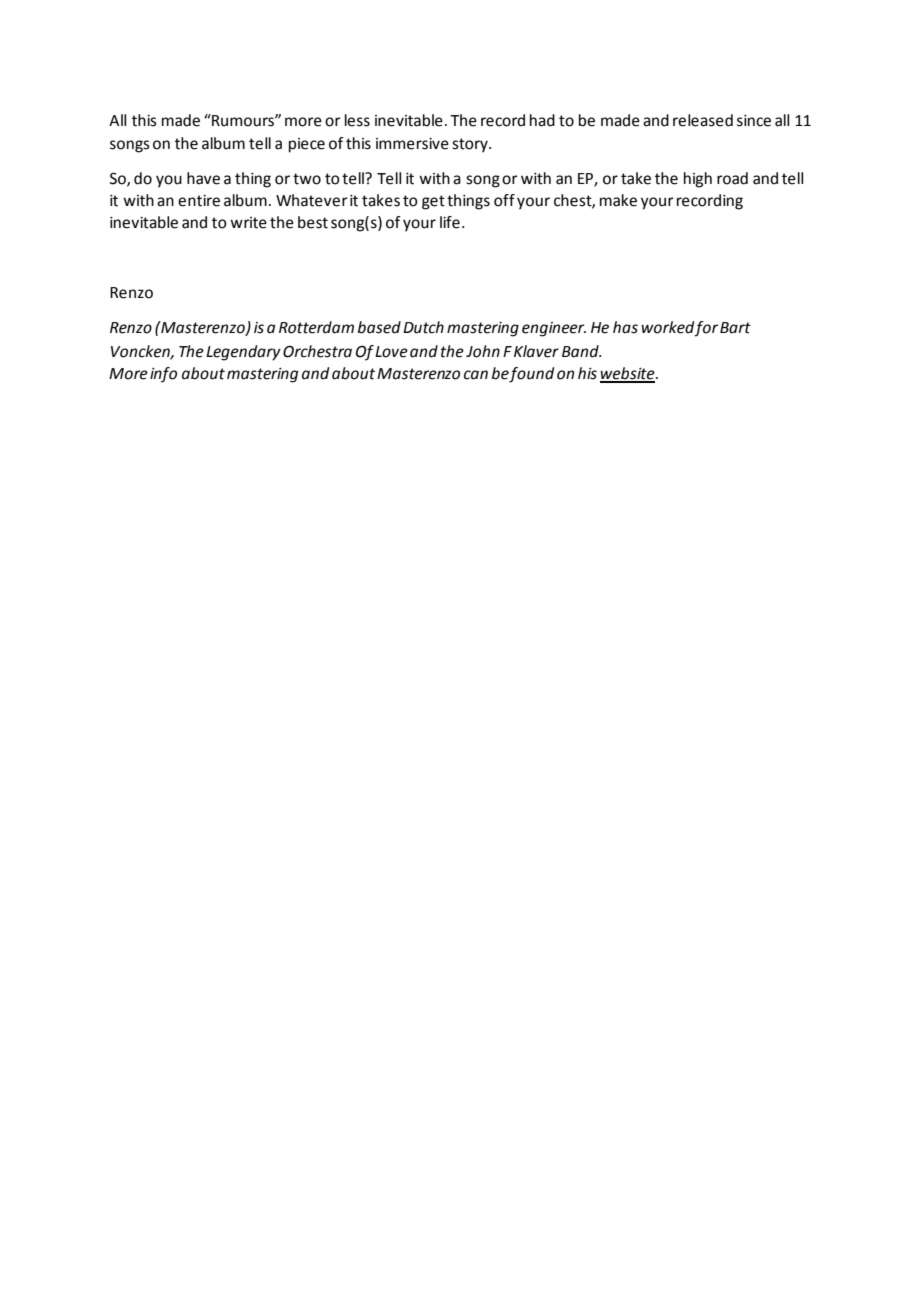  Describe the element at coordinates (248, 223) in the image. I see `write` at that location.
